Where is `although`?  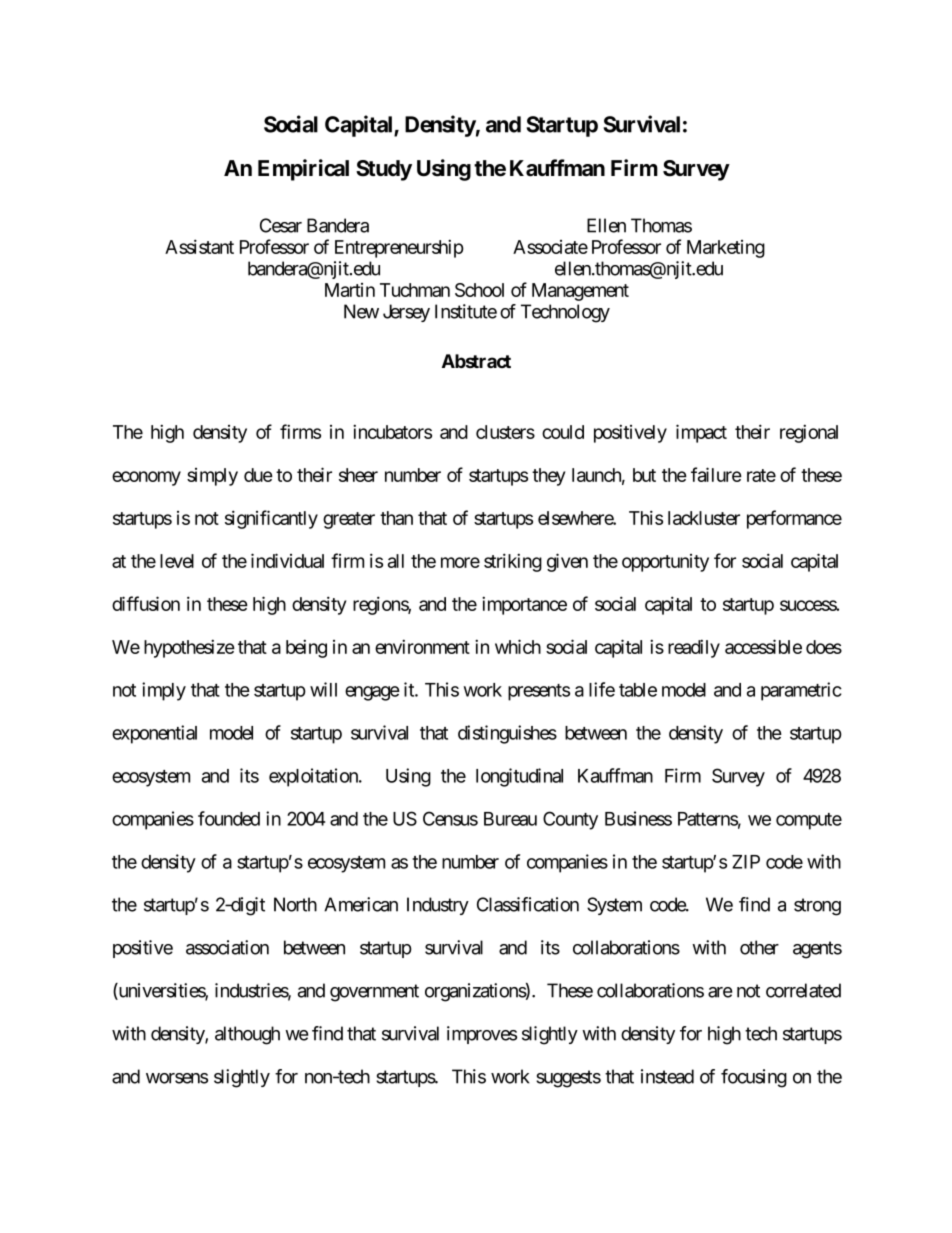
although is located at coordinates (247, 1035).
